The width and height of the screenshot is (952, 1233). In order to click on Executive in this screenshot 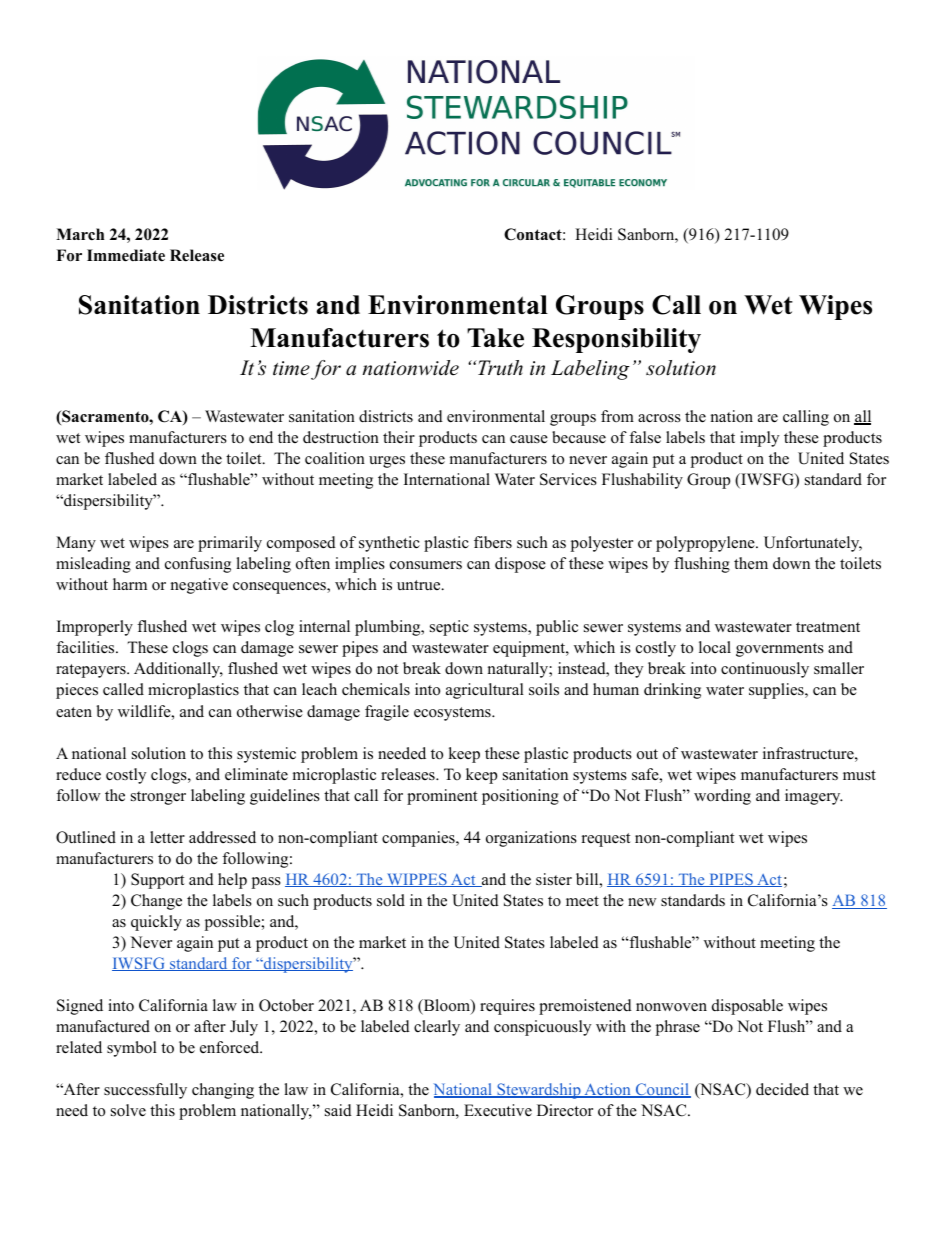, I will do `click(498, 1110)`.
